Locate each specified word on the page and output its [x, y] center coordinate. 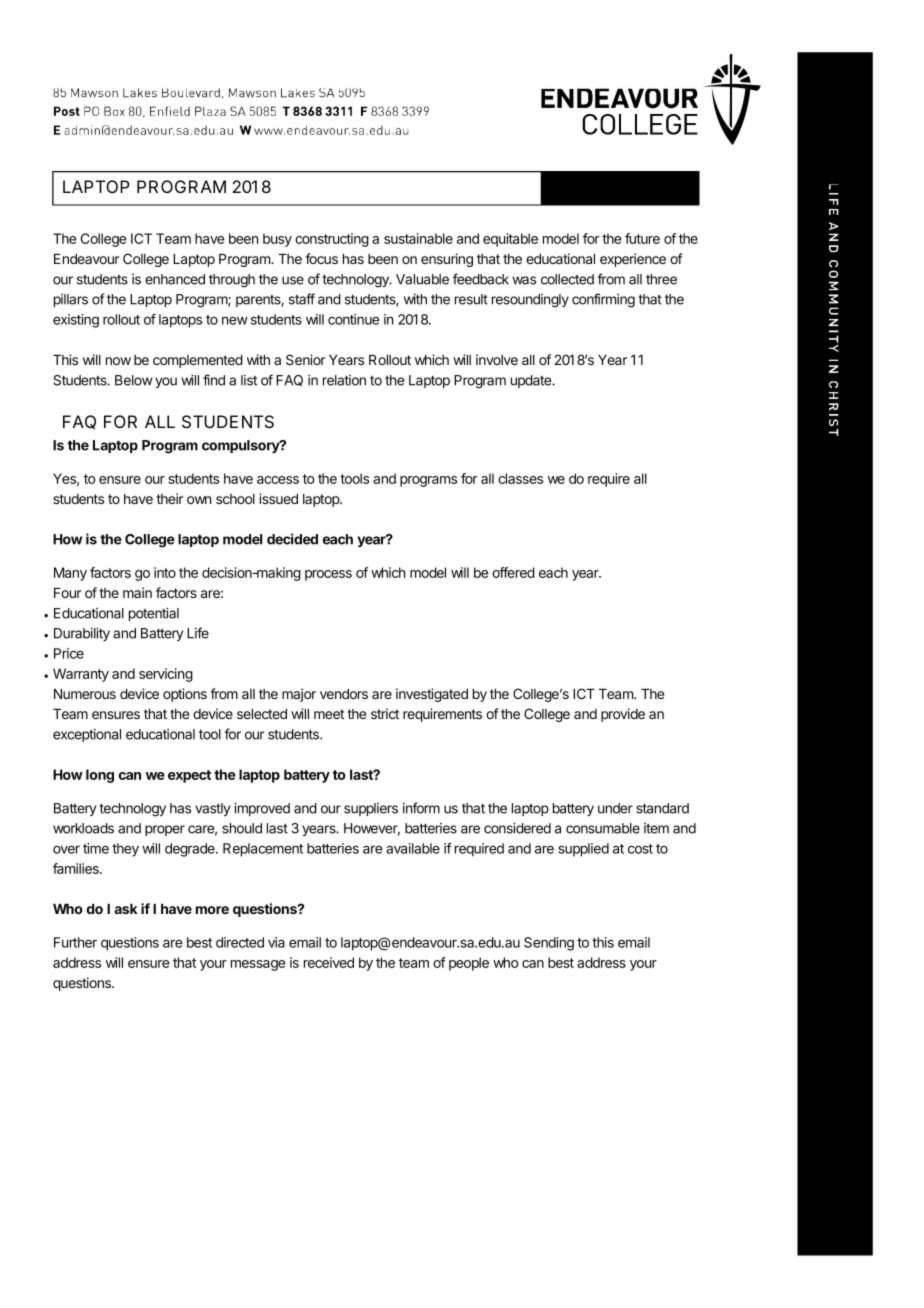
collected [567, 279]
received [329, 962]
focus [321, 258]
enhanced [175, 279]
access [278, 480]
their [169, 498]
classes [520, 478]
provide [623, 715]
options [185, 695]
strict [385, 713]
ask [126, 909]
